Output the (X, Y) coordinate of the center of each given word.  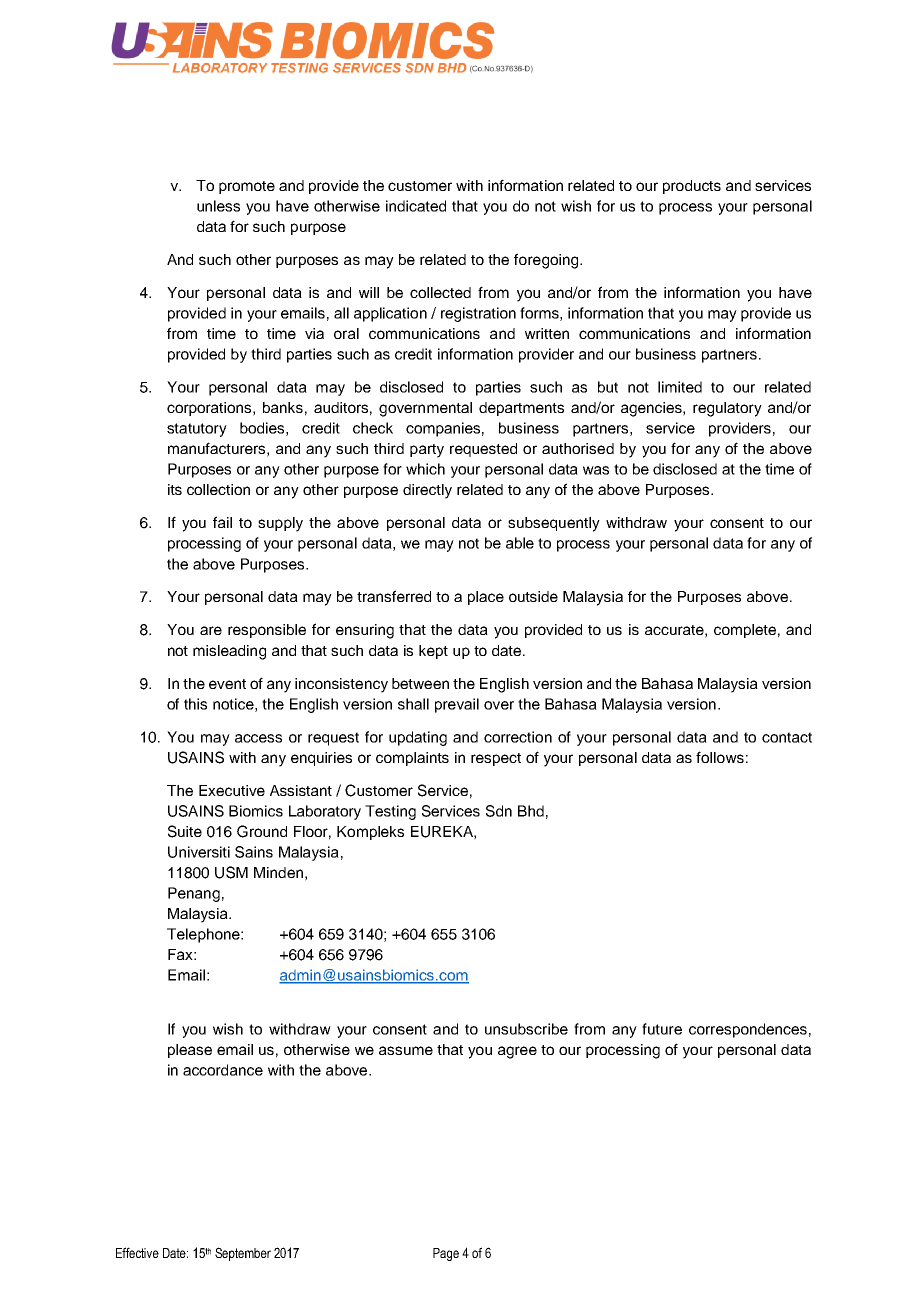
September (243, 1254)
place (486, 598)
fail (222, 522)
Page (446, 1254)
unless (218, 206)
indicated (416, 206)
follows (720, 757)
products (692, 187)
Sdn (499, 811)
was (596, 470)
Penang (194, 894)
